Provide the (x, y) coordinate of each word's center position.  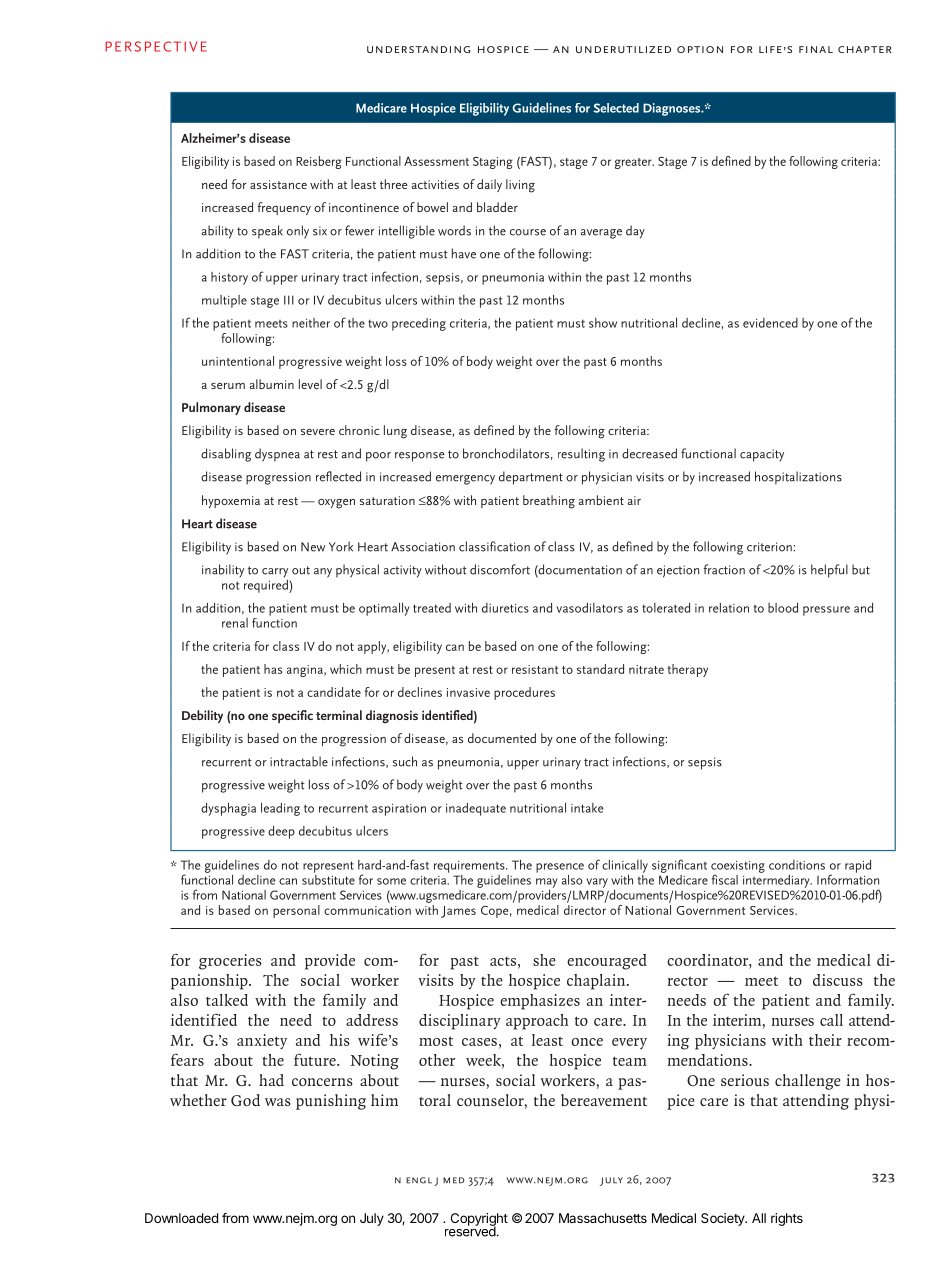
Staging (493, 163)
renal (235, 623)
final (816, 49)
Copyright (479, 1220)
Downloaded (181, 1218)
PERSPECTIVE (156, 46)
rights (787, 1219)
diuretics (505, 608)
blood (783, 608)
